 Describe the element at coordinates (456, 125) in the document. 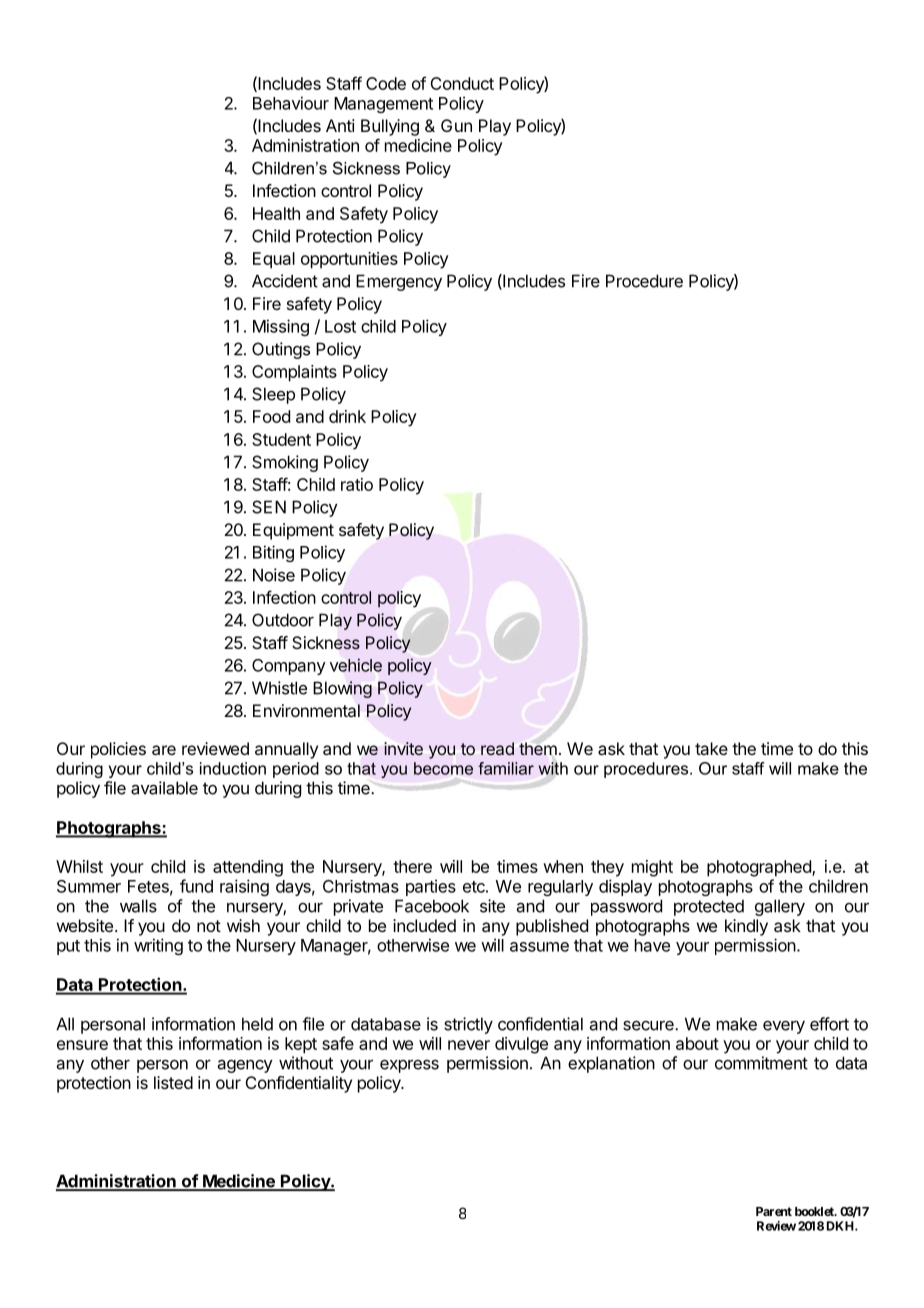

I see `Gun` at that location.
